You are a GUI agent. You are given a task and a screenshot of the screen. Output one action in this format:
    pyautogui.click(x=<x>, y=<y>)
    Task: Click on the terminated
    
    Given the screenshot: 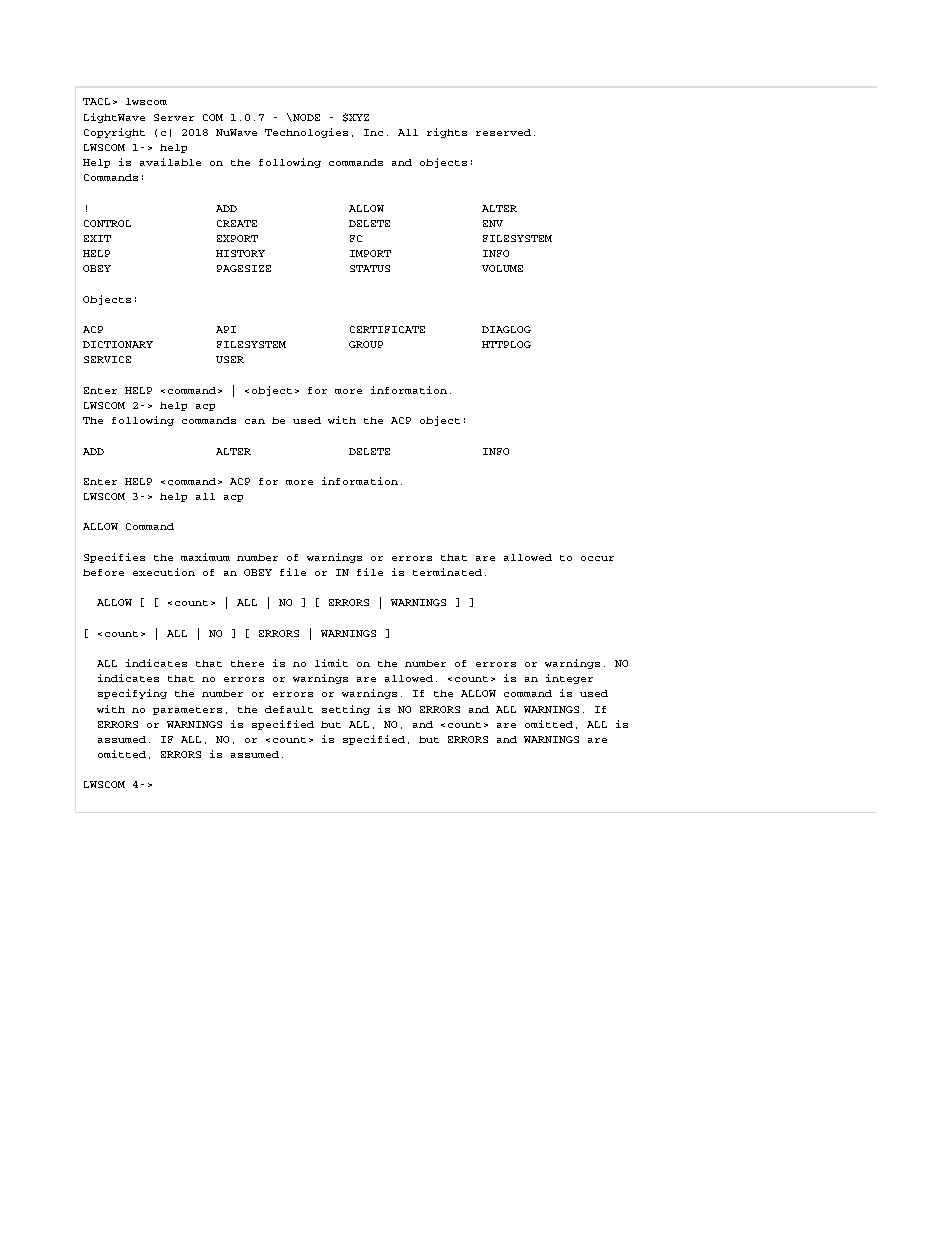 What is the action you would take?
    pyautogui.click(x=447, y=572)
